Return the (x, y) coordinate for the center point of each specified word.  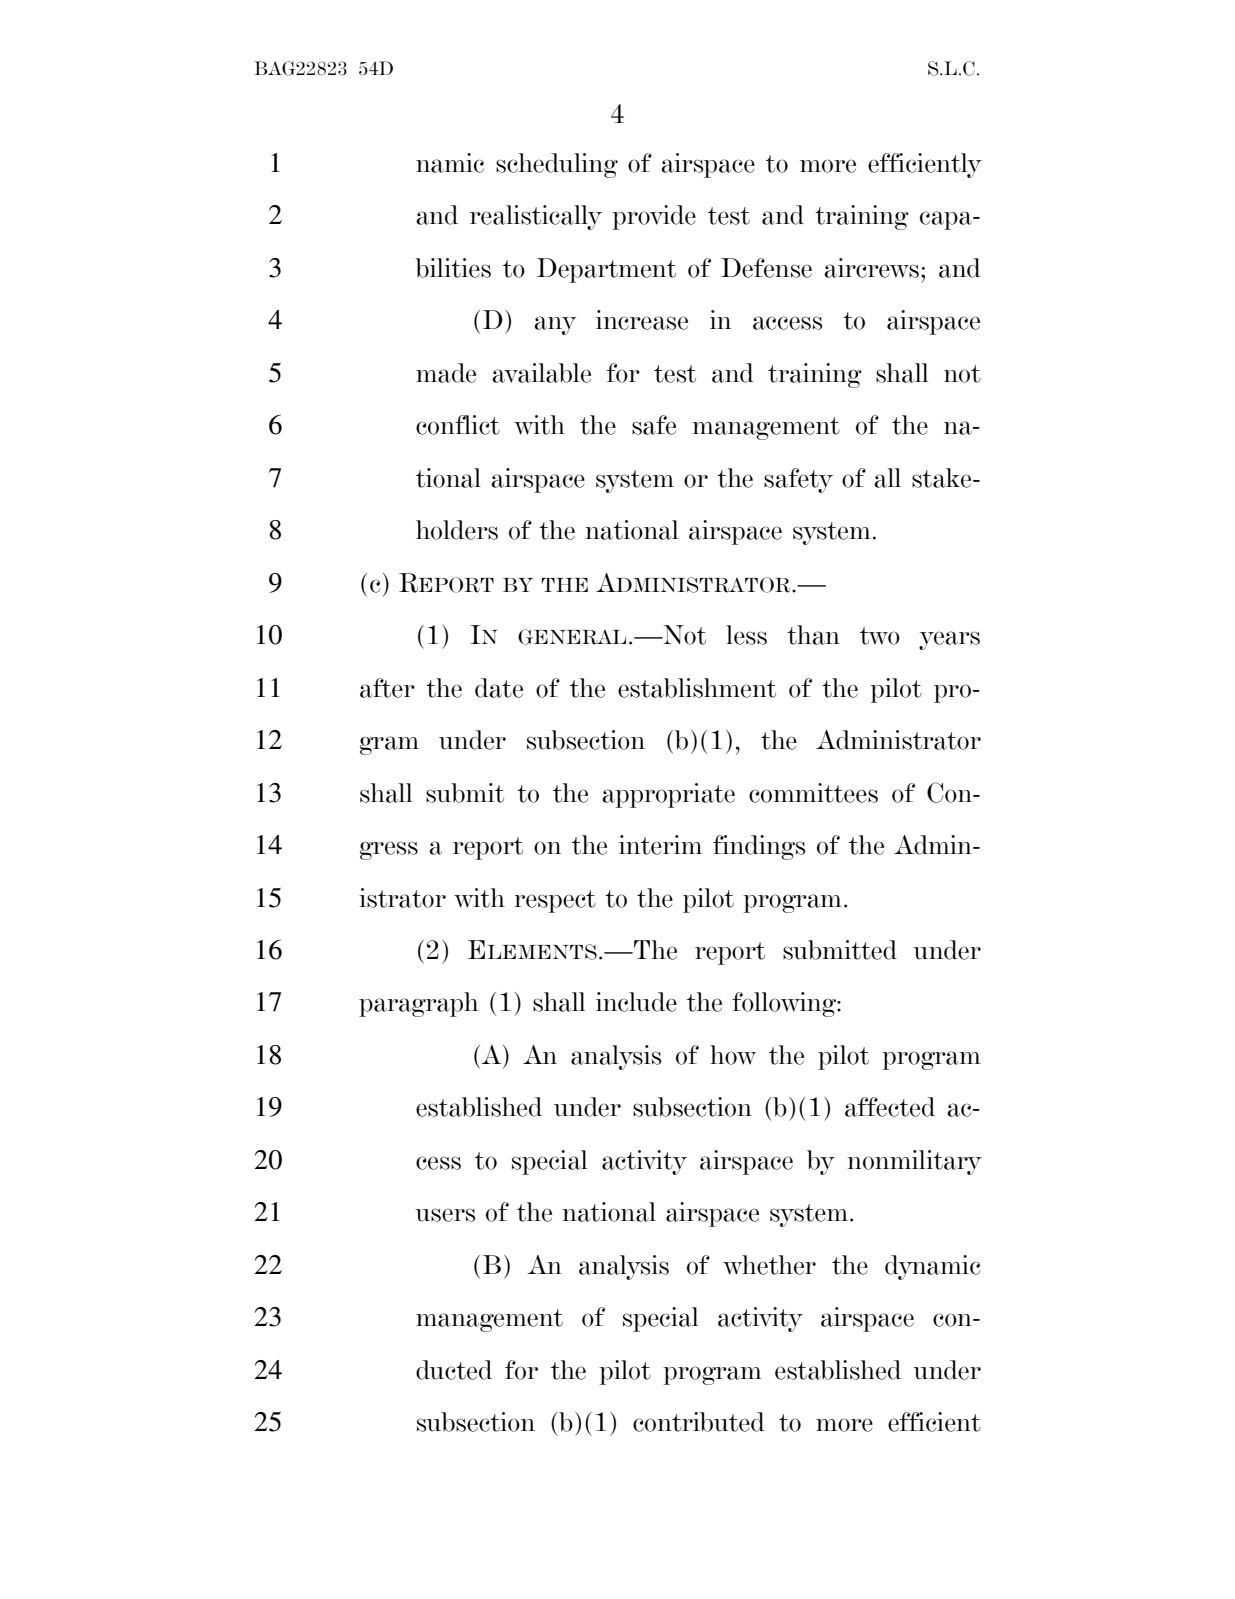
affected (890, 1107)
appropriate (668, 795)
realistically (536, 217)
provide (654, 217)
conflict (458, 425)
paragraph (418, 1004)
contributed (699, 1422)
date (499, 688)
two (880, 636)
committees (813, 793)
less (746, 635)
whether (769, 1265)
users (445, 1215)
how (733, 1055)
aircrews (871, 268)
